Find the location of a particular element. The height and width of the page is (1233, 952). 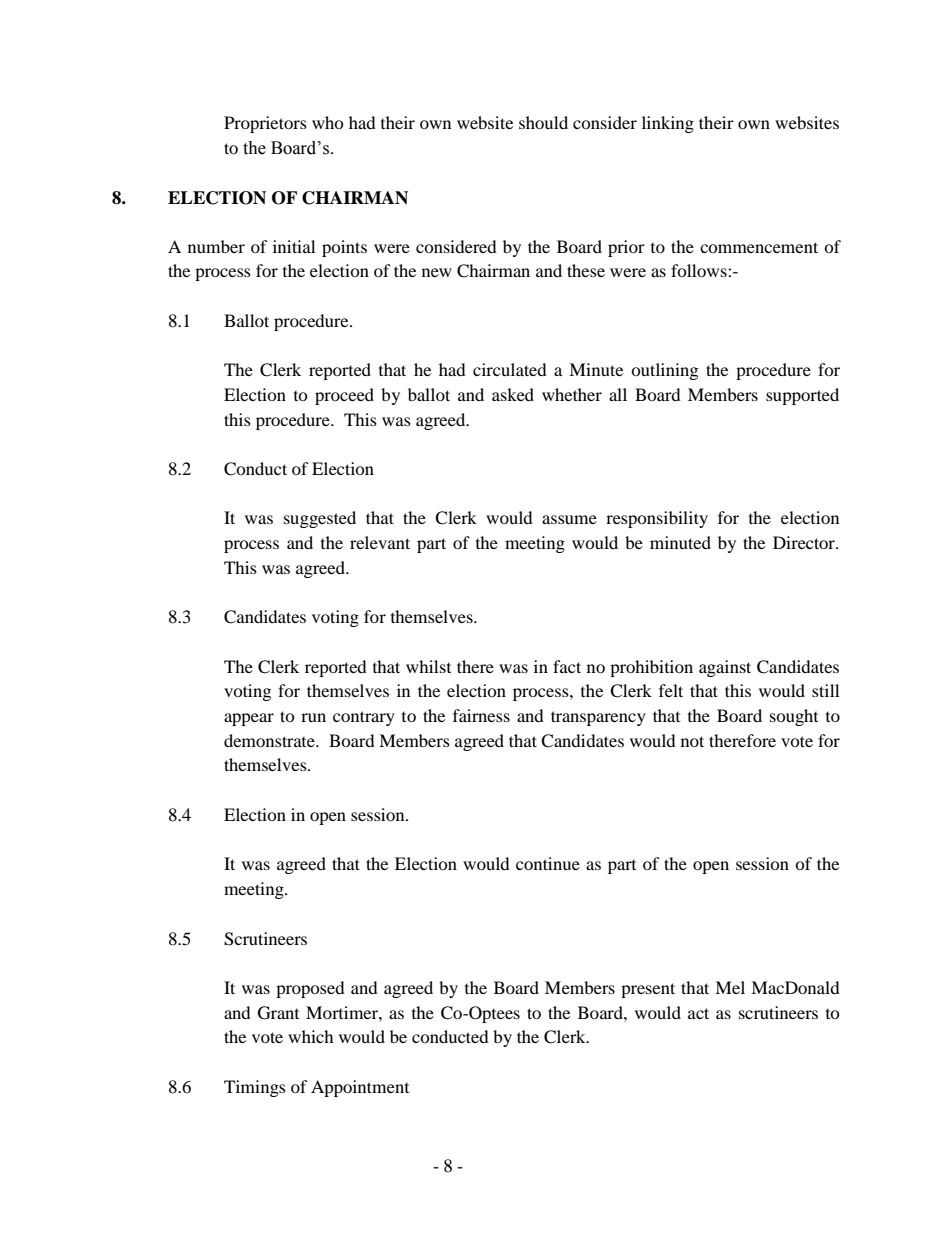

fact is located at coordinates (567, 666).
